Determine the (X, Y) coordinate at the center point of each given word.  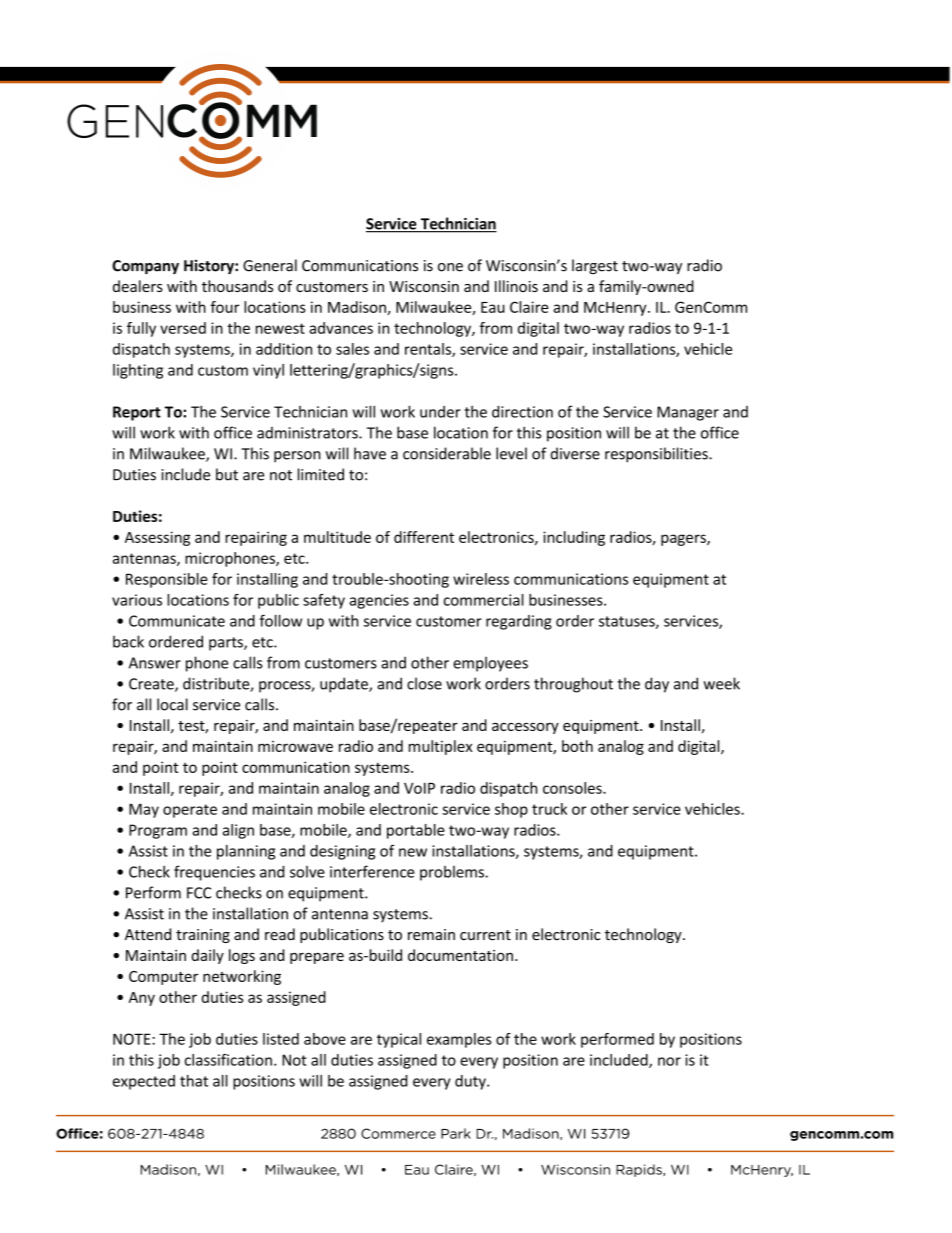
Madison (358, 308)
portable (416, 831)
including (574, 538)
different (424, 537)
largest (595, 266)
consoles (573, 788)
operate (190, 811)
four (225, 307)
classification (228, 1060)
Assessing (157, 538)
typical (399, 1040)
